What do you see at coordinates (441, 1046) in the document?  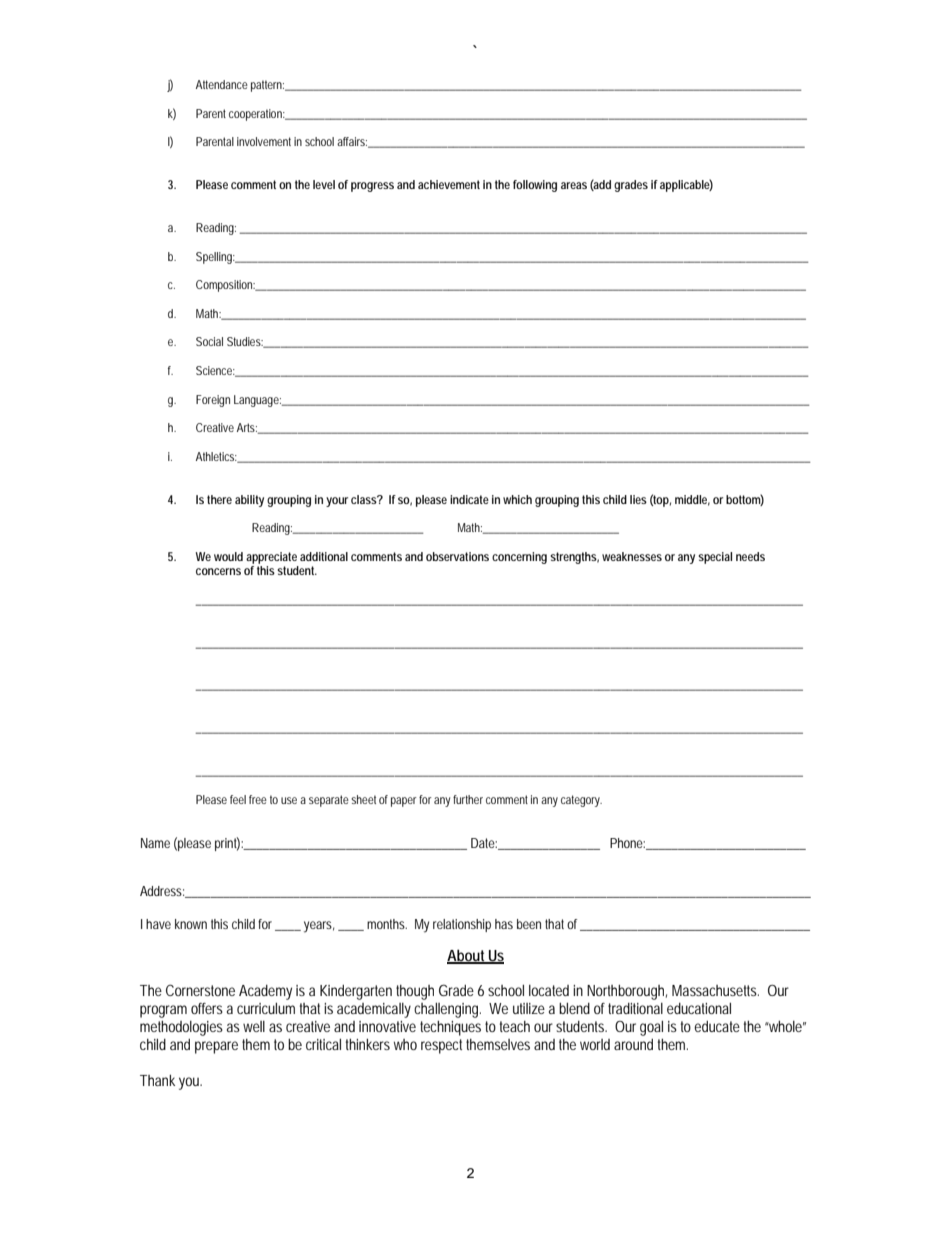 I see `respect` at bounding box center [441, 1046].
